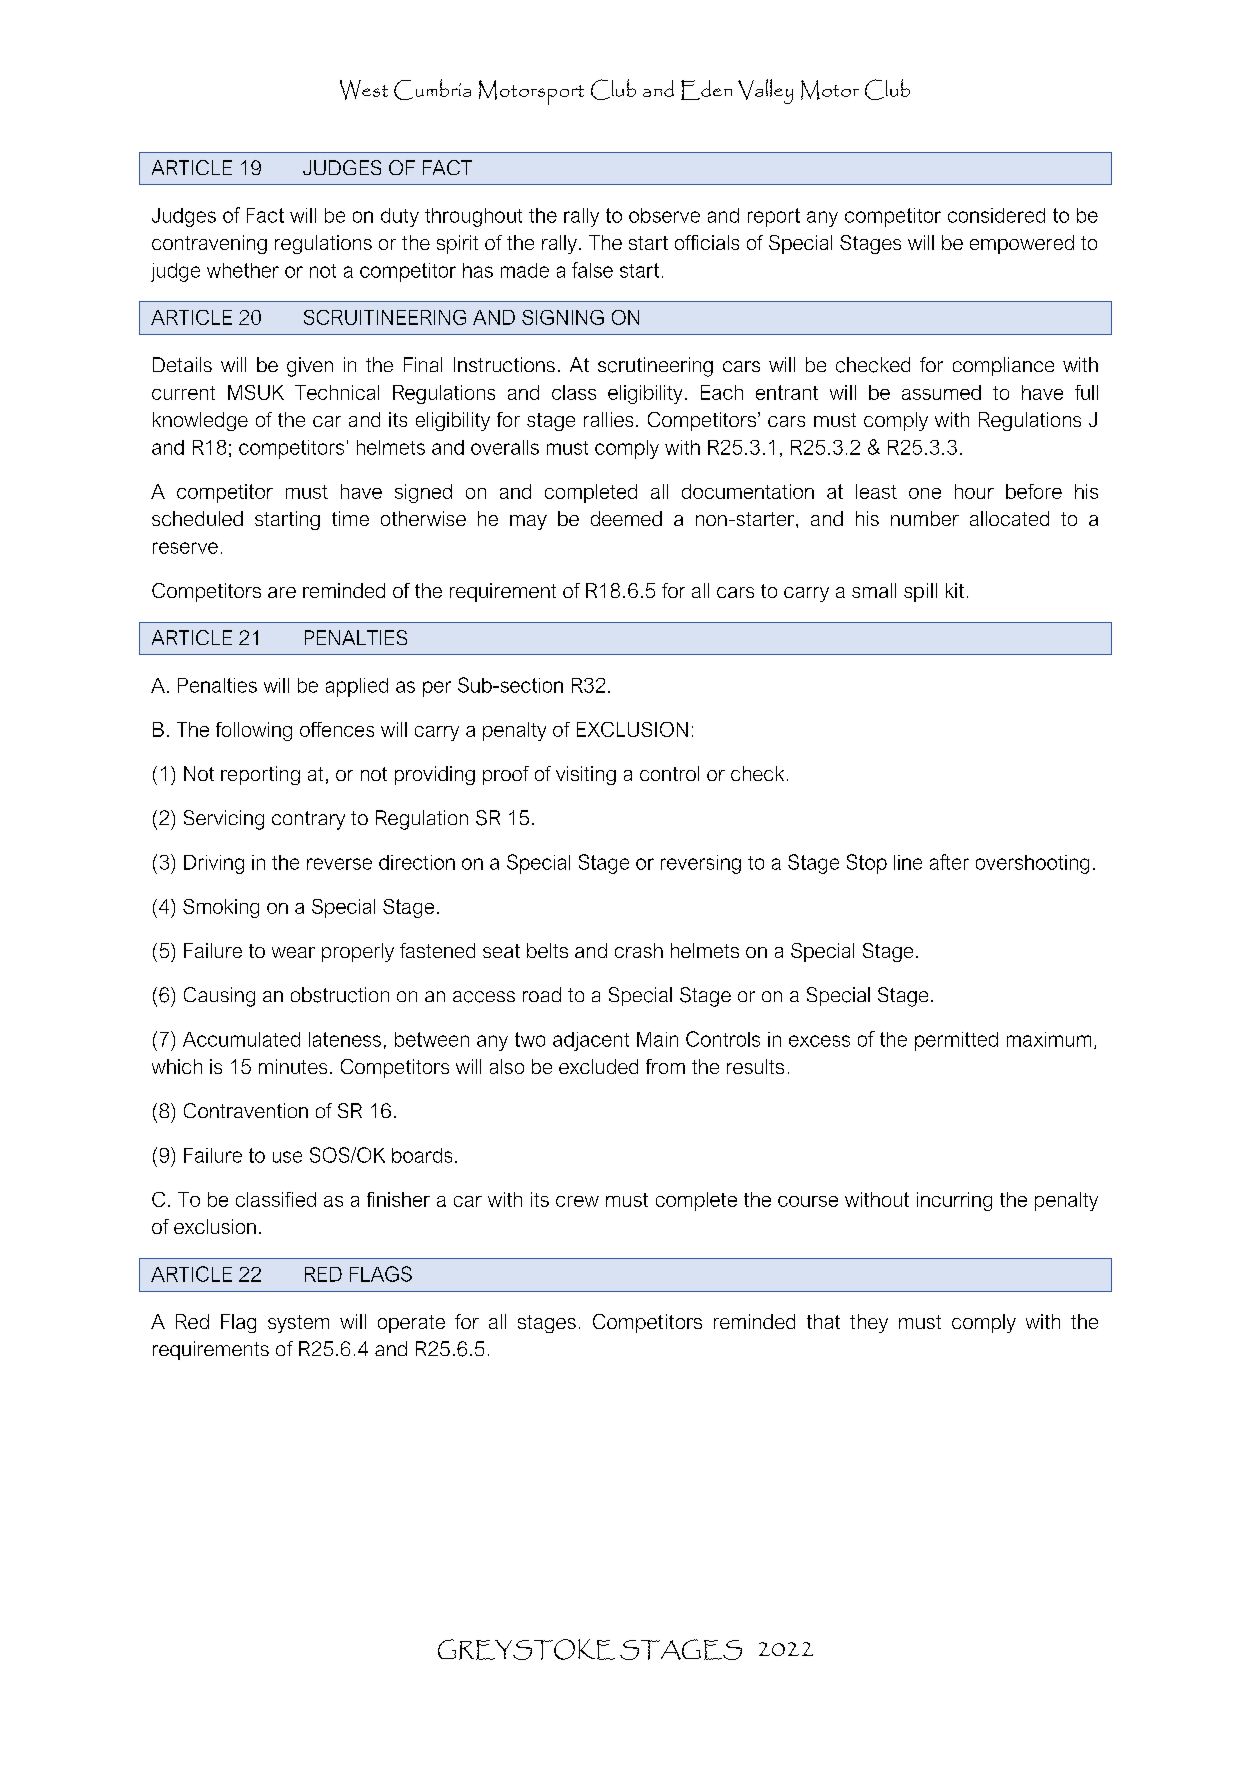 The height and width of the document is (1769, 1251). What do you see at coordinates (706, 90) in the document?
I see `Eden` at bounding box center [706, 90].
